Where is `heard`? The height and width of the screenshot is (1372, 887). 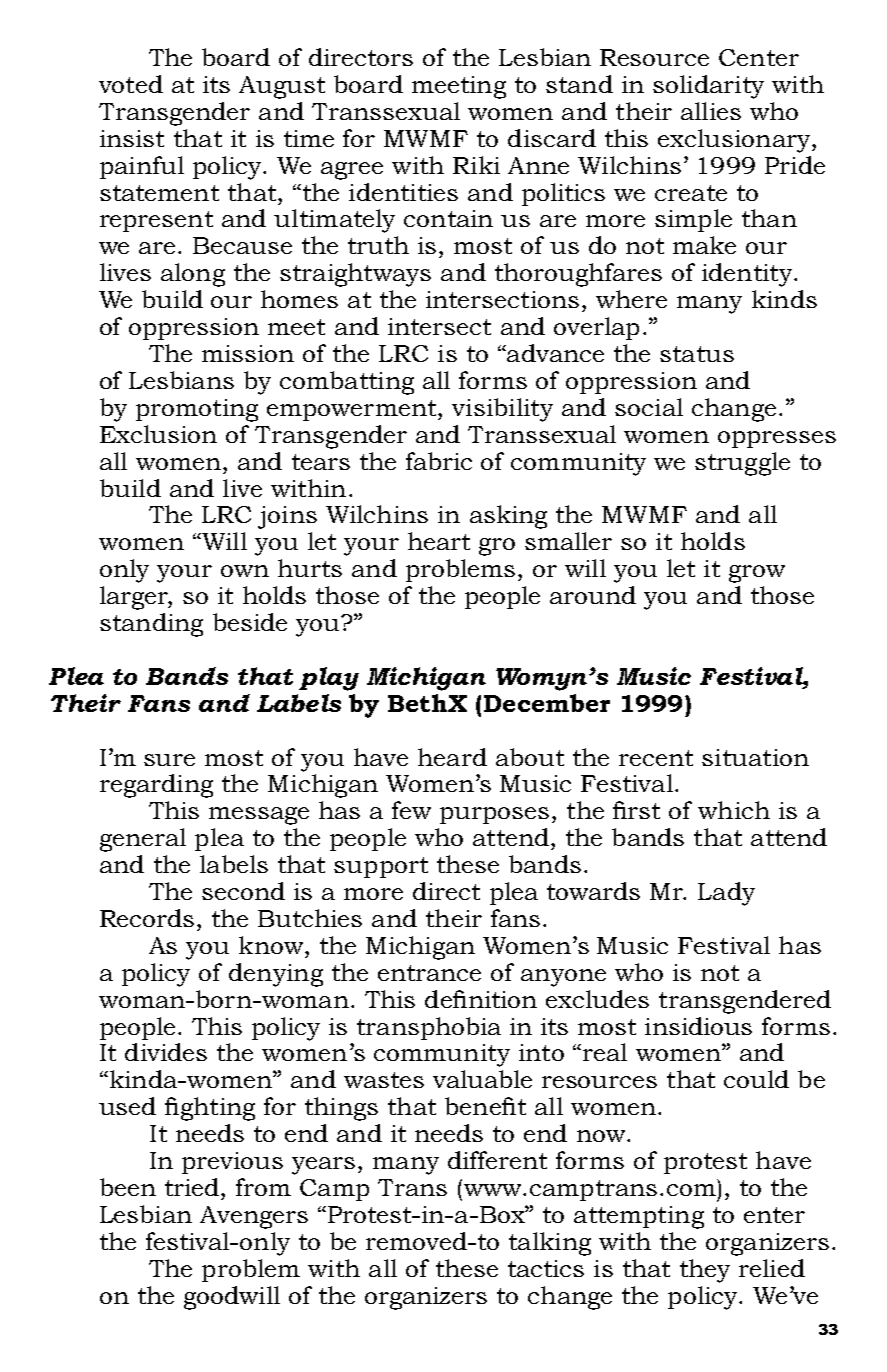
heard is located at coordinates (452, 757).
